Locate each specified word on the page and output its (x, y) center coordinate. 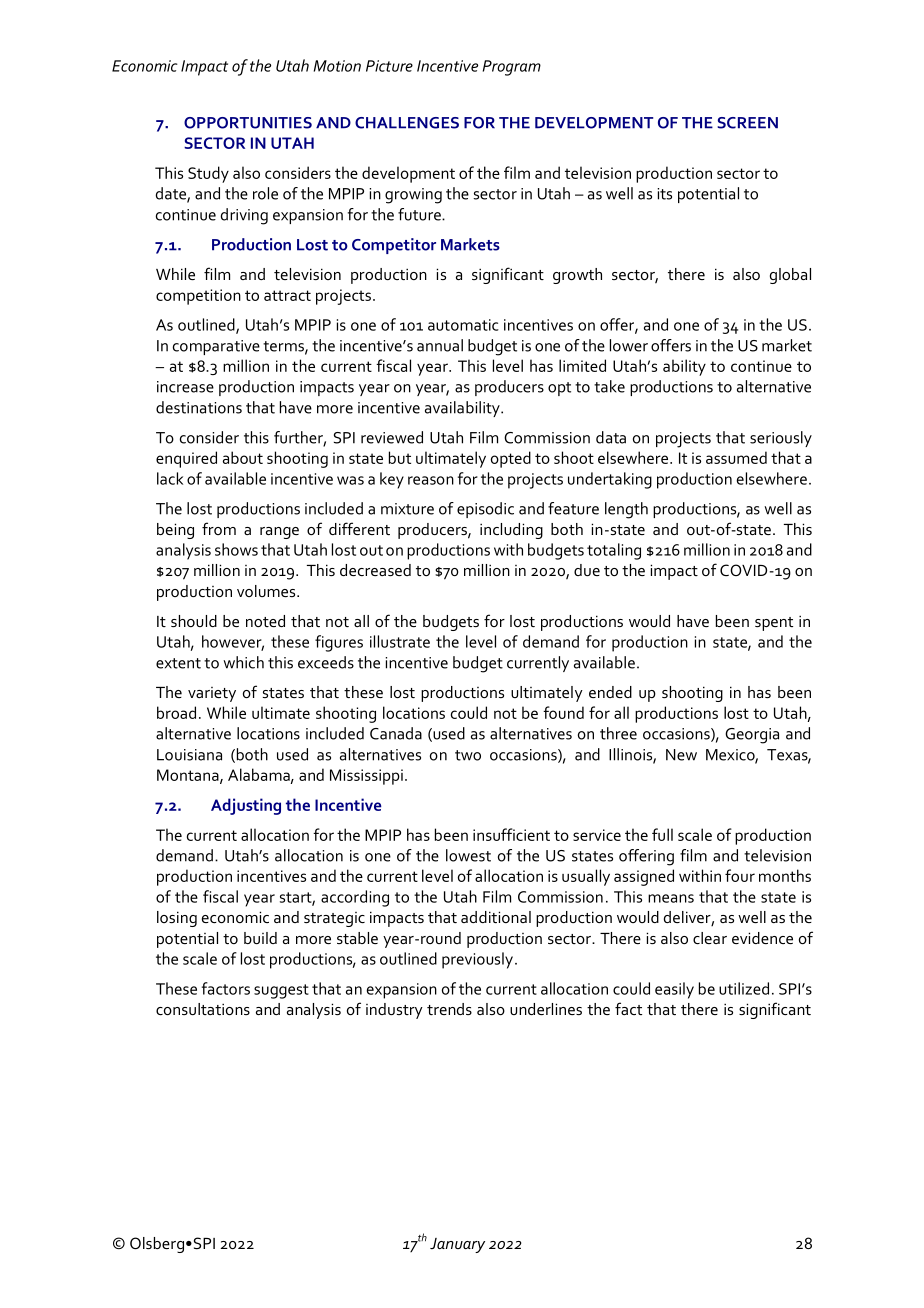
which (243, 662)
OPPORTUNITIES (248, 123)
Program (512, 68)
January (457, 1245)
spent (774, 624)
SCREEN (747, 123)
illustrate (400, 641)
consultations (203, 1009)
